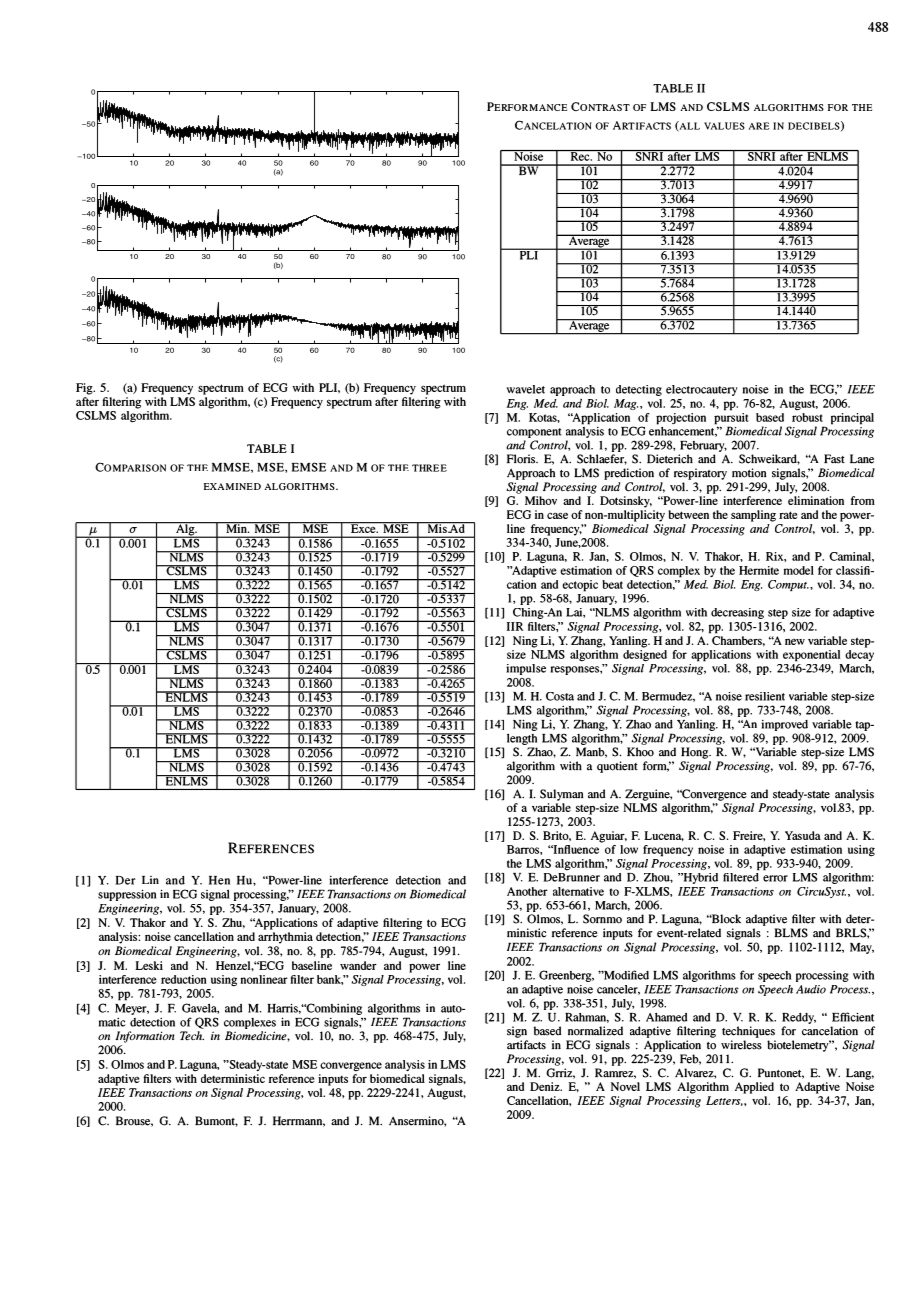  I want to click on Deniz, so click(546, 1086).
